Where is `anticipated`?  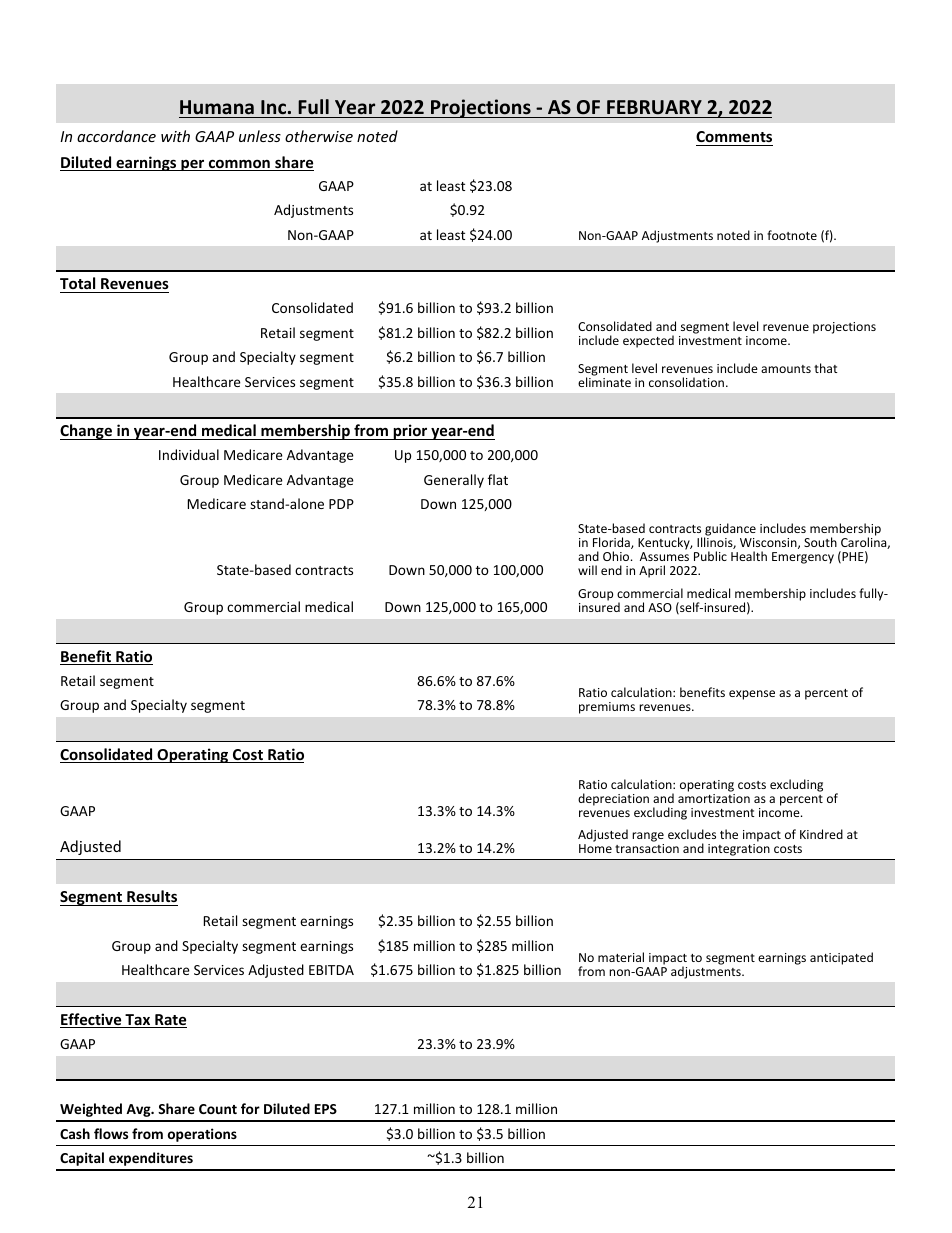
anticipated is located at coordinates (841, 958).
